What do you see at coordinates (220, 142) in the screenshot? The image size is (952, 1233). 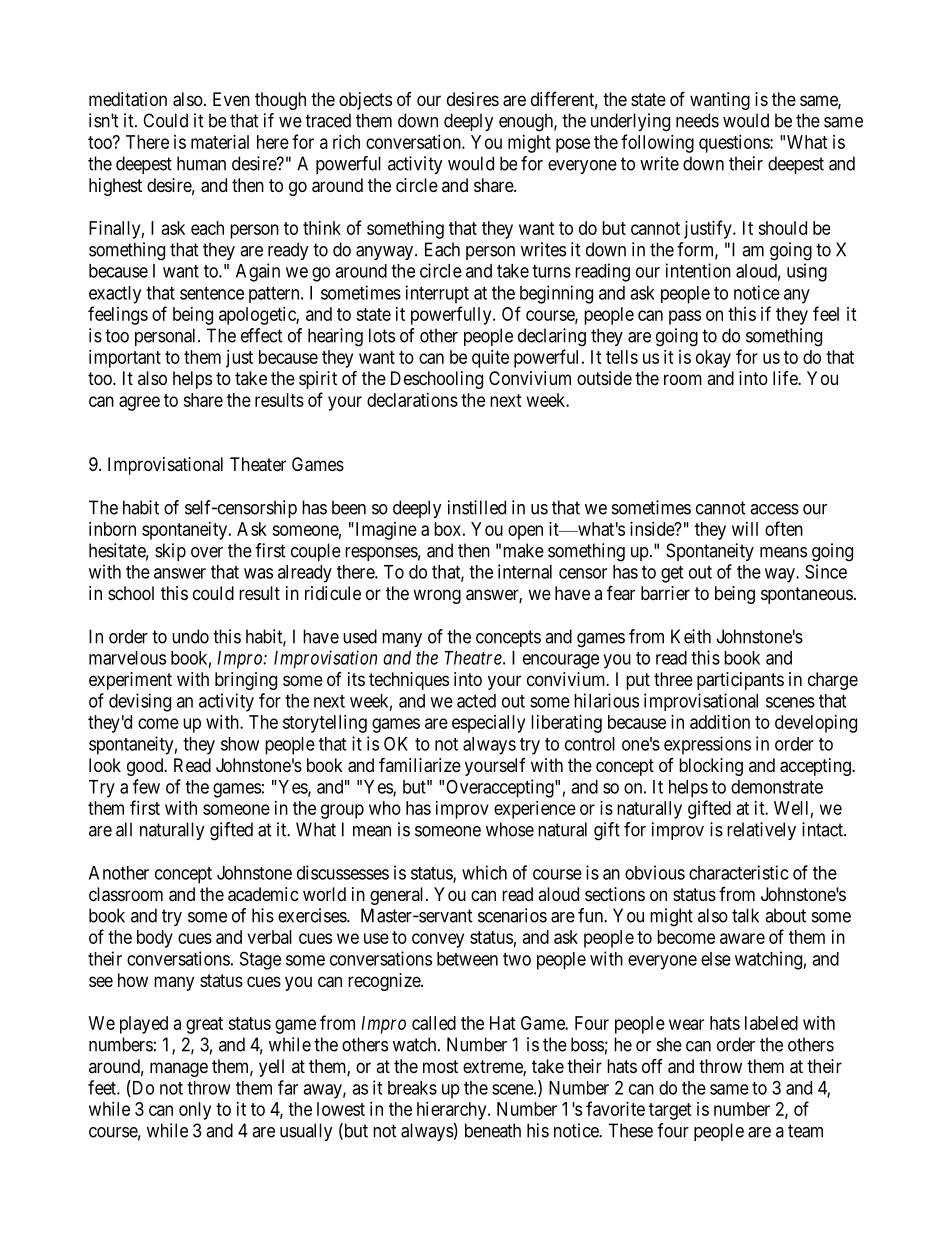 I see `material` at bounding box center [220, 142].
